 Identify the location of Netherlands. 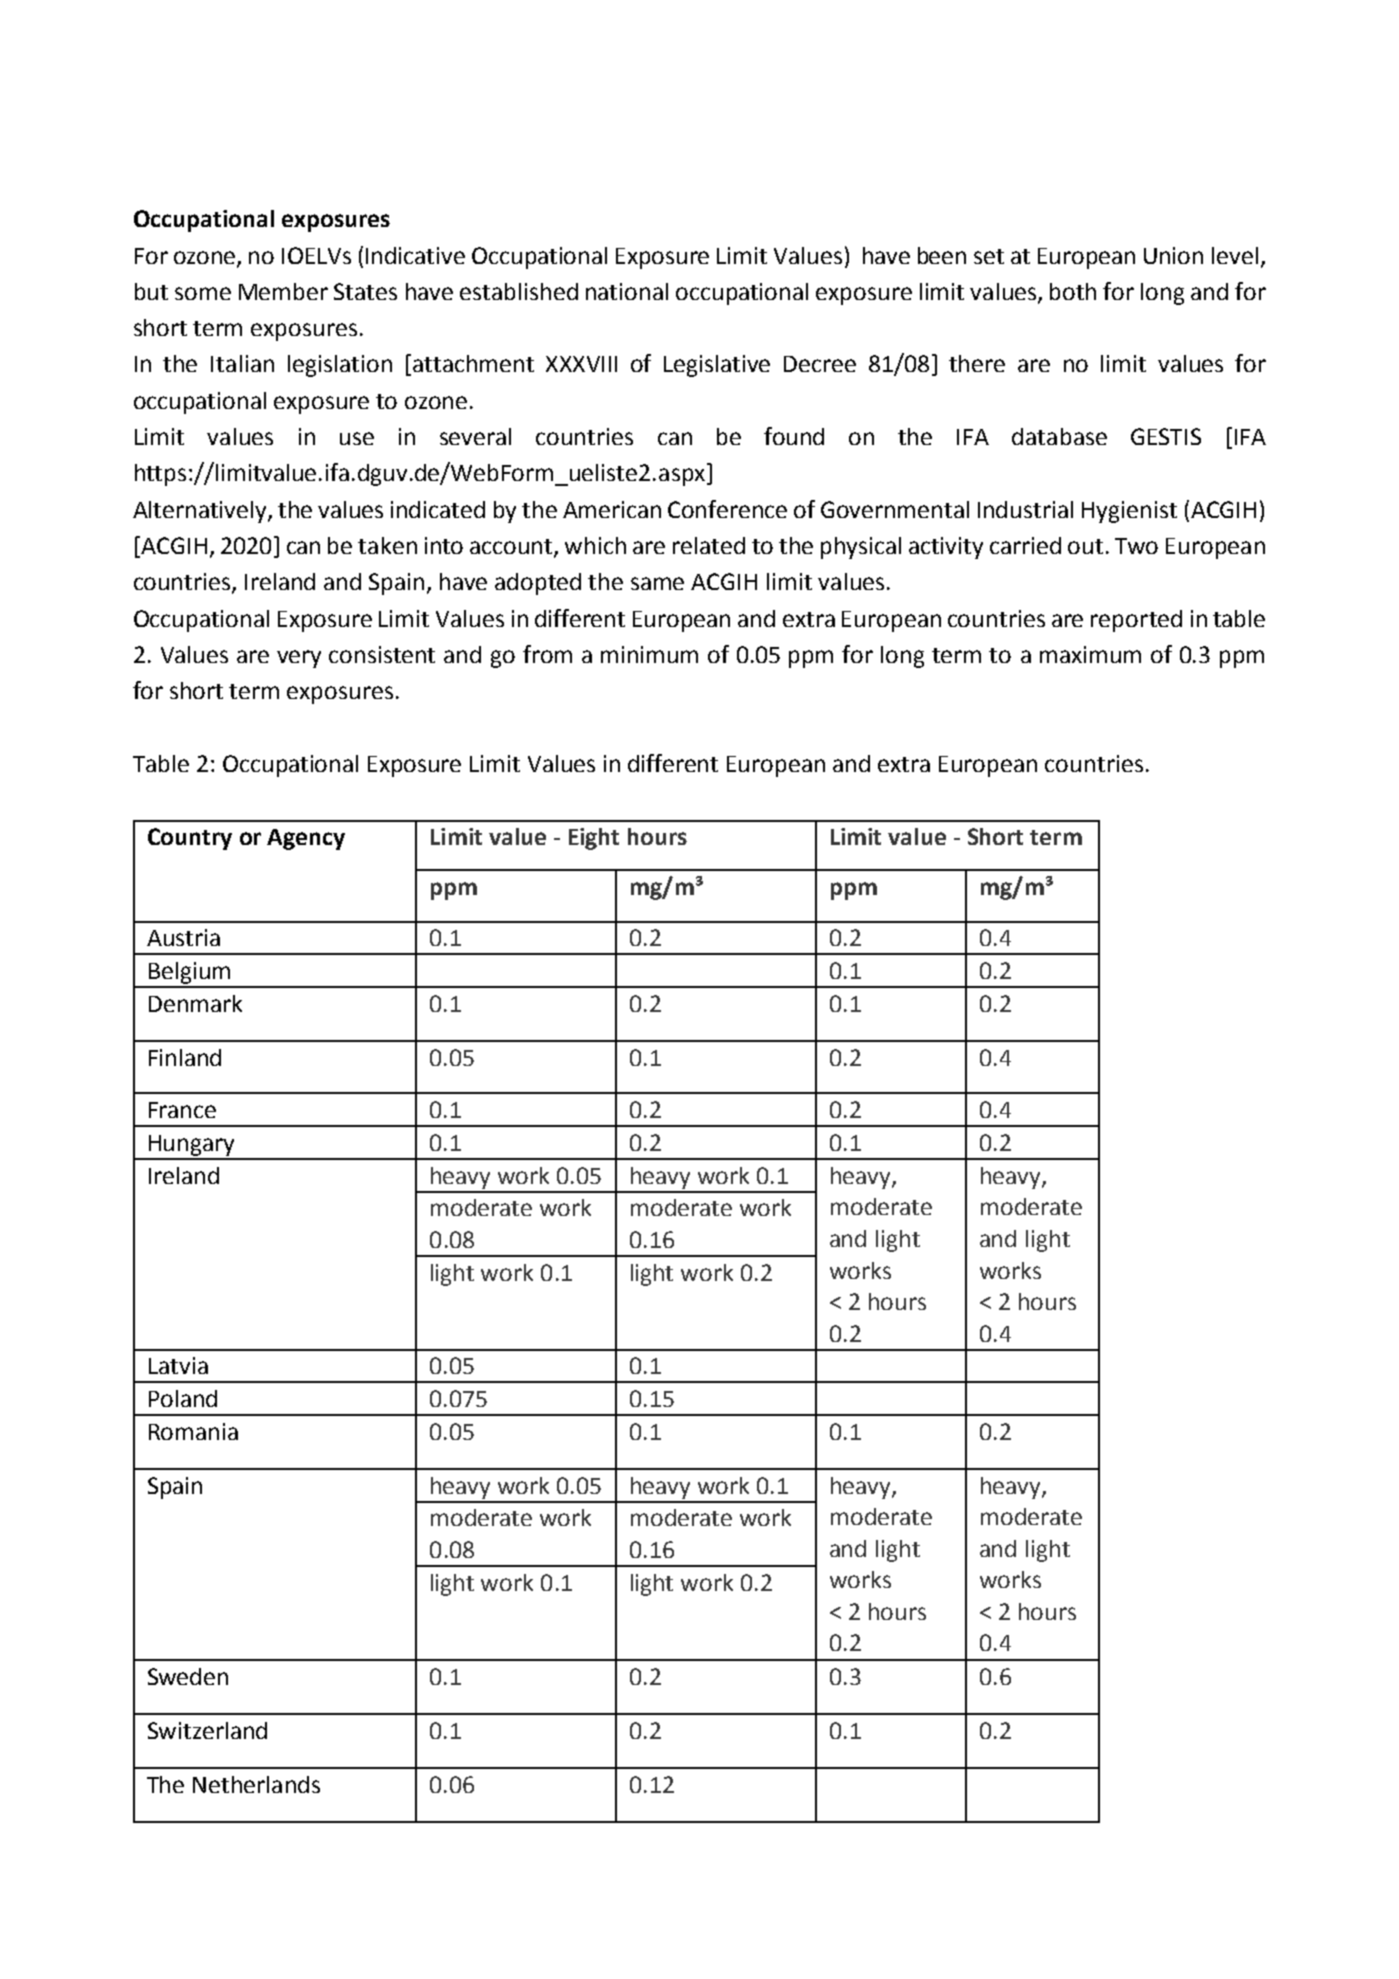
(256, 1784).
